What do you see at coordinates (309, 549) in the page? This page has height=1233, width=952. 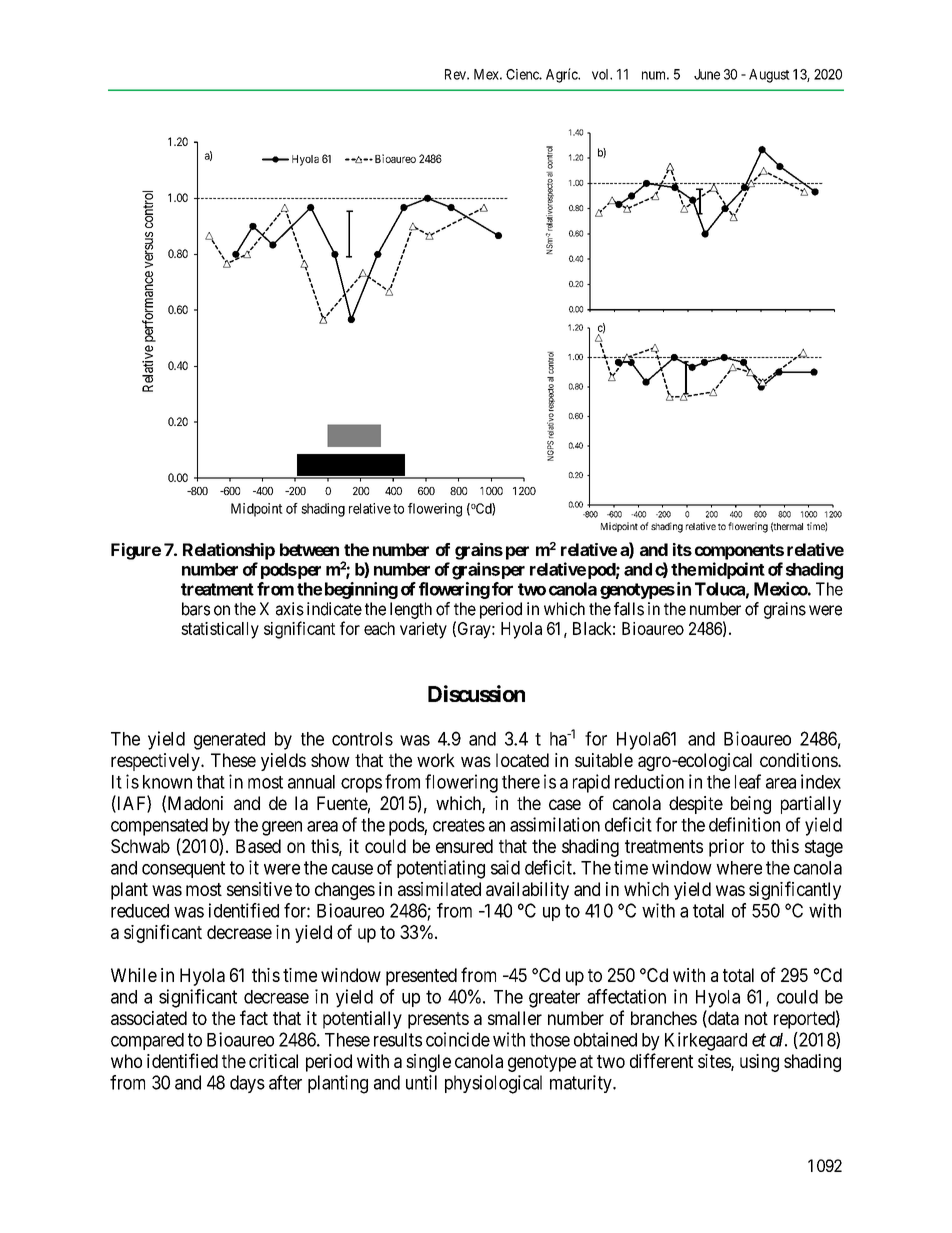 I see `between` at bounding box center [309, 549].
